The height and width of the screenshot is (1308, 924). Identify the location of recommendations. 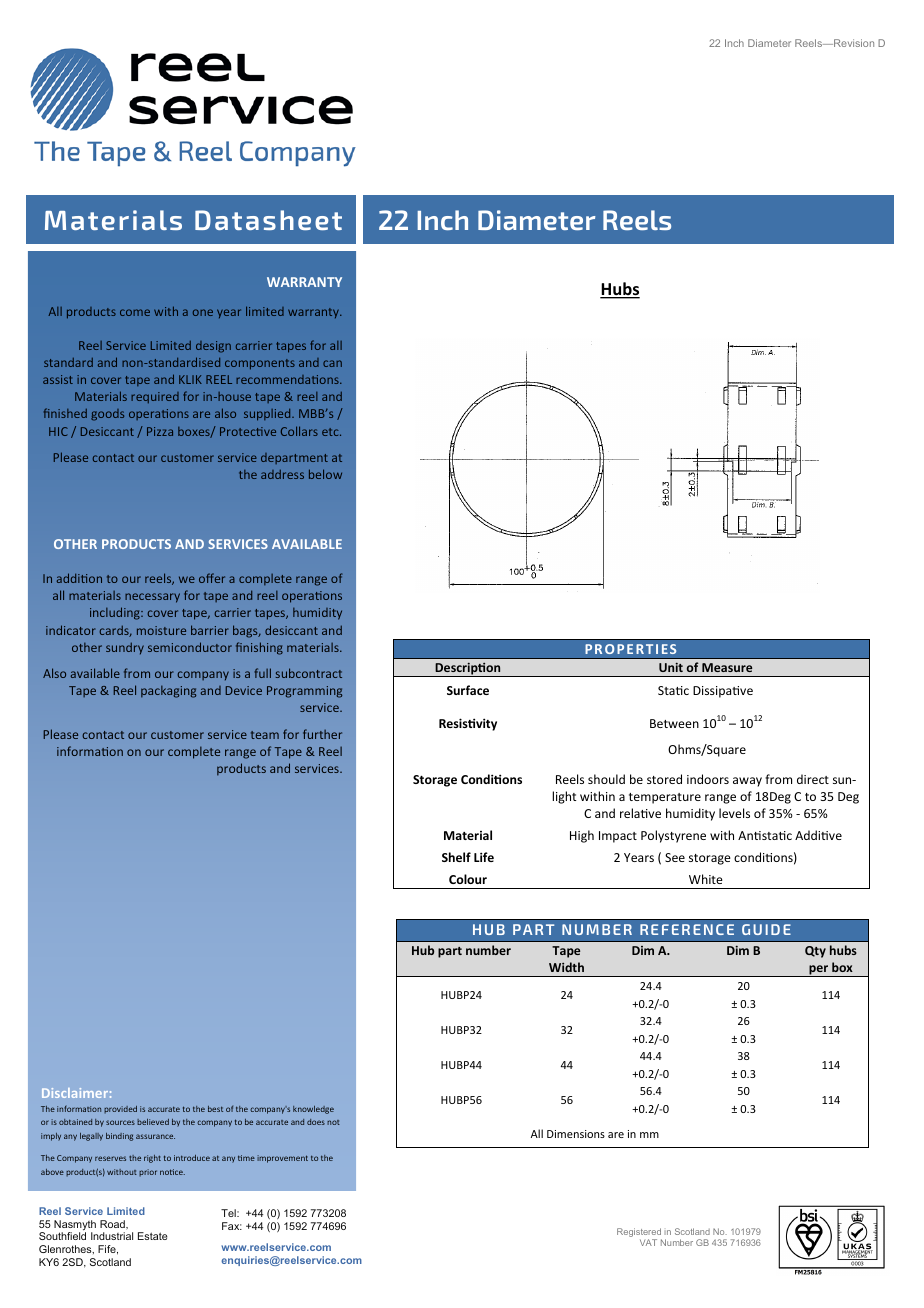
(288, 379).
